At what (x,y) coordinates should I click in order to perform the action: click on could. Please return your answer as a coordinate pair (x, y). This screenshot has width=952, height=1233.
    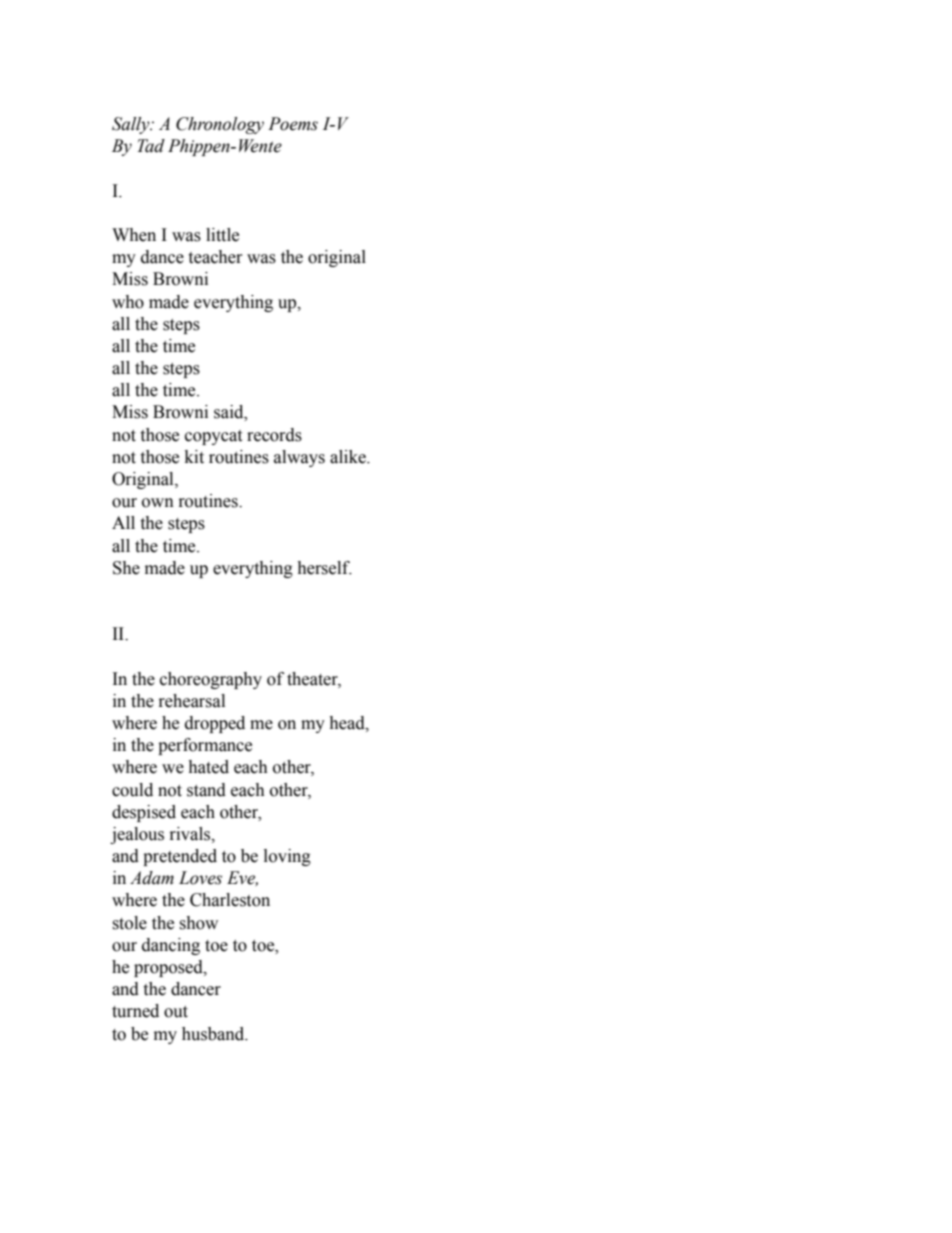
    Looking at the image, I should click on (132, 790).
